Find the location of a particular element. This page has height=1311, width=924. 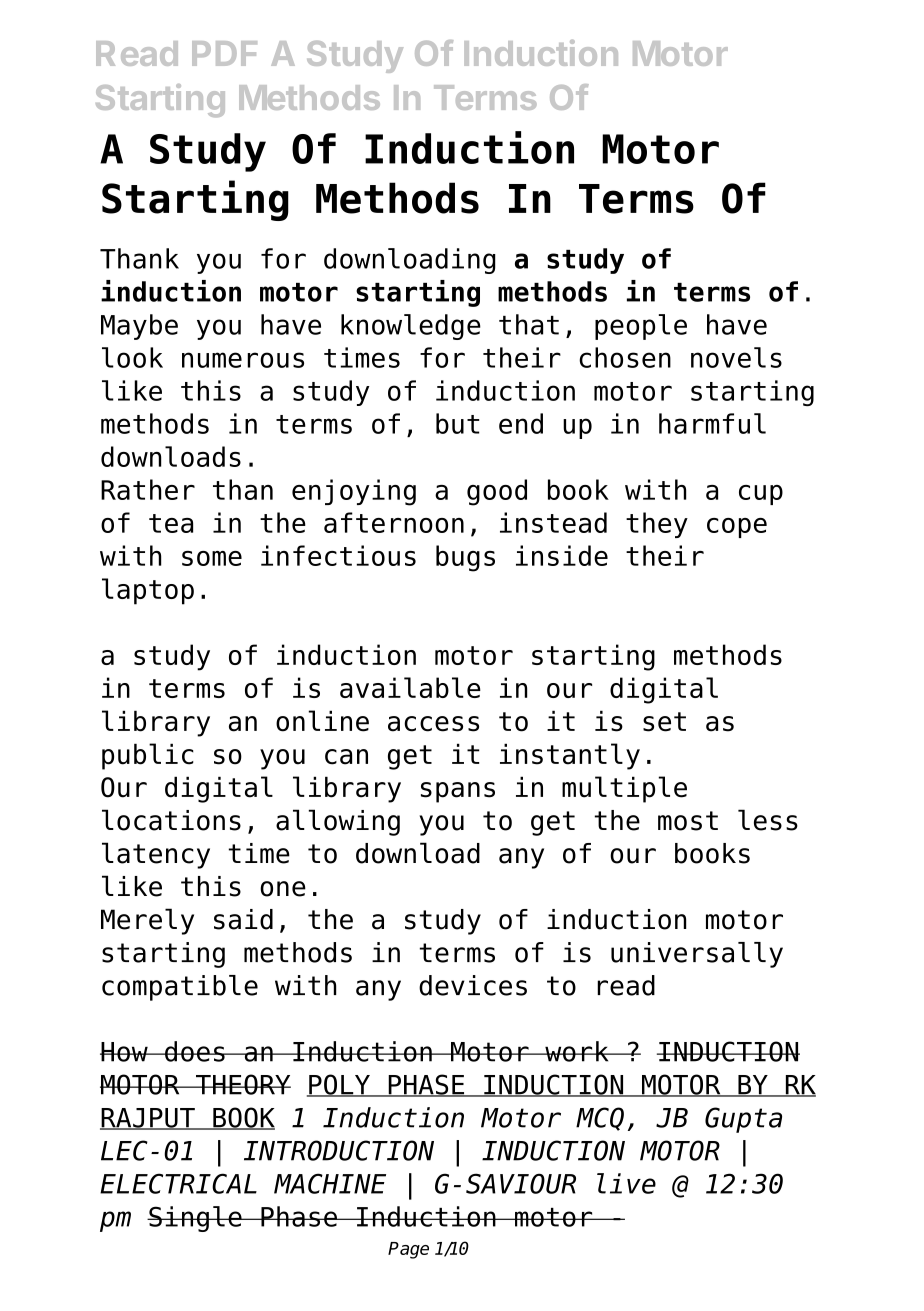

PDF is located at coordinates (224, 53).
